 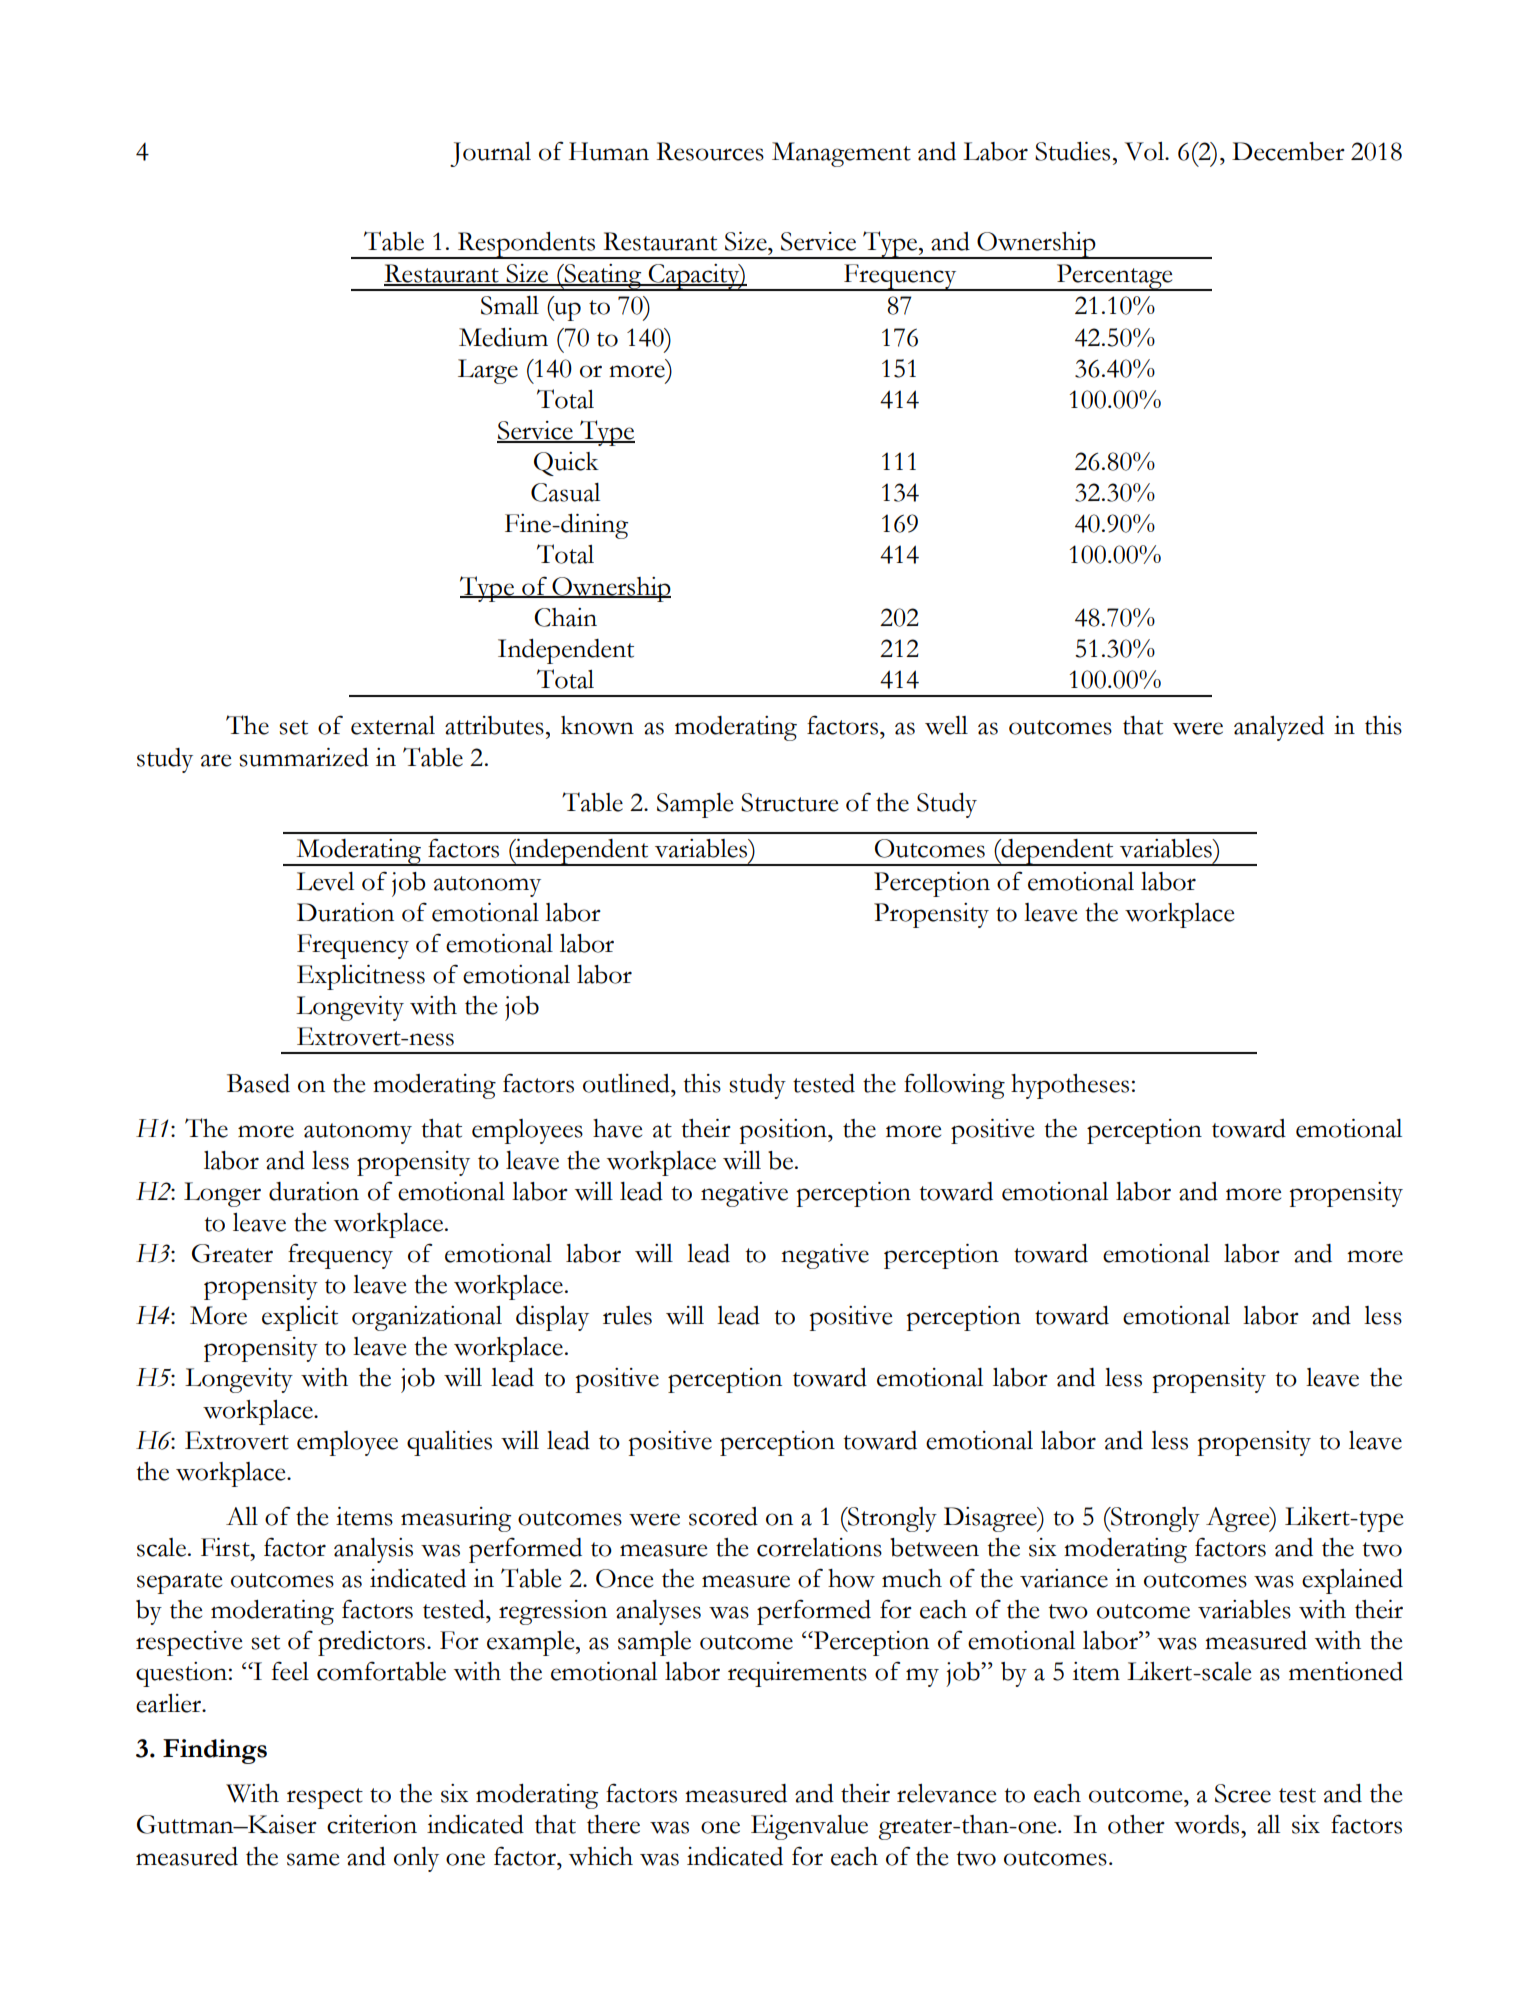 What do you see at coordinates (372, 1824) in the image?
I see `criterion` at bounding box center [372, 1824].
